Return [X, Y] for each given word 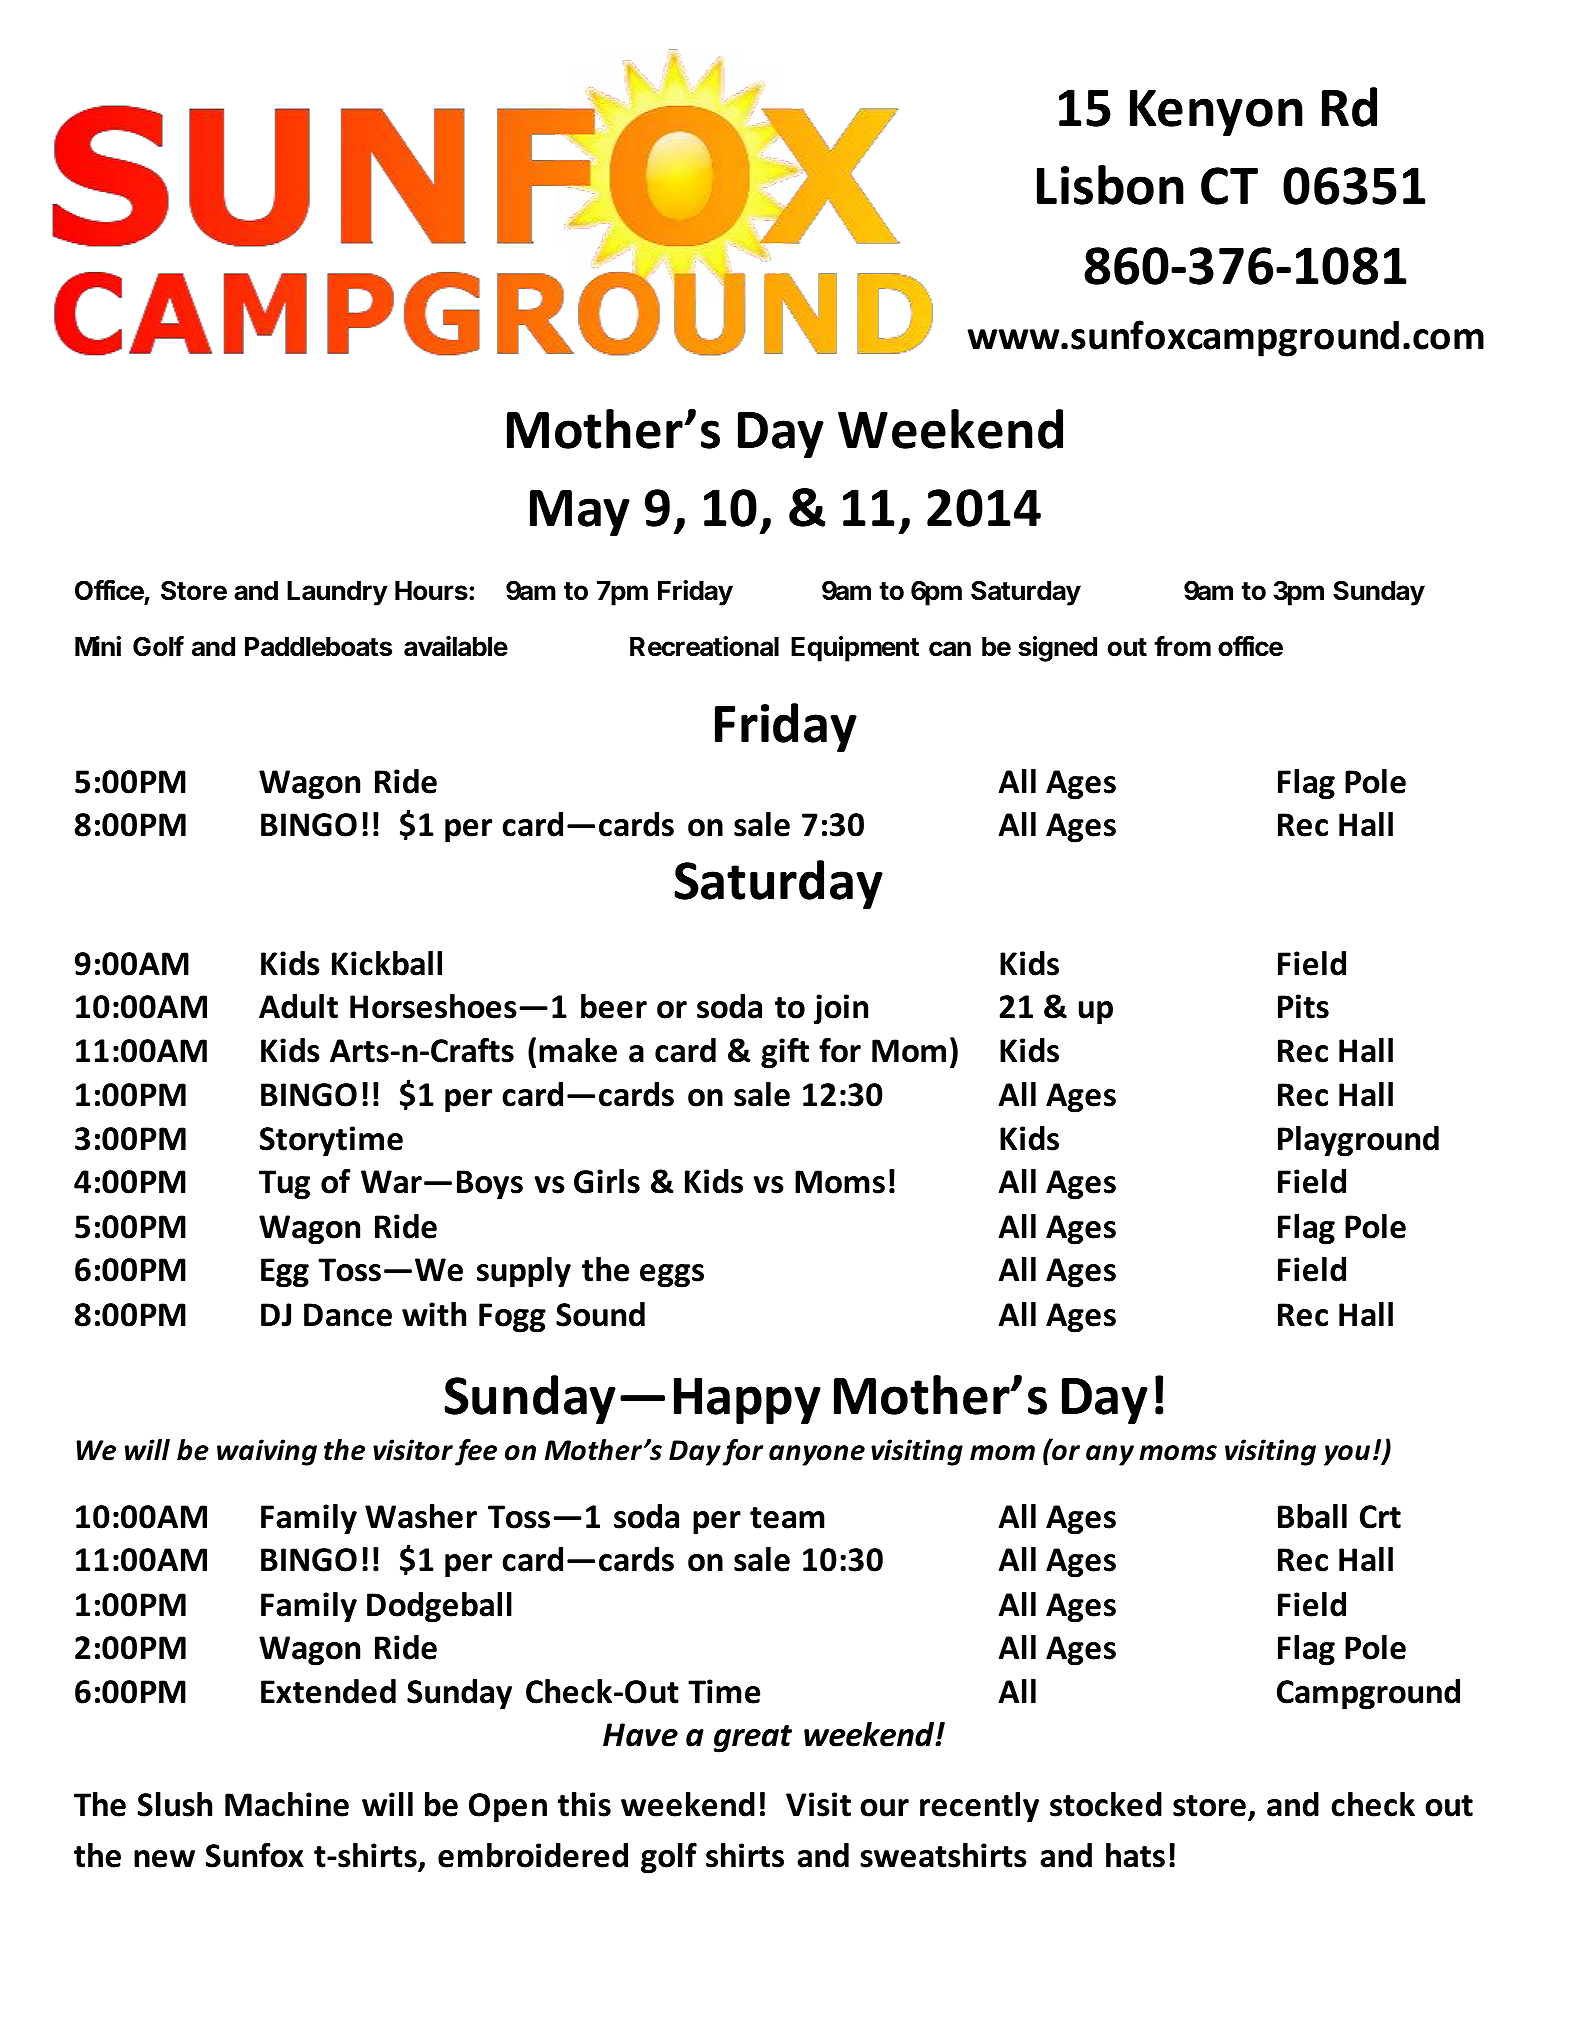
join [841, 1009]
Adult [298, 1006]
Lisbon [1110, 185]
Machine [287, 1804]
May [580, 513]
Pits [1303, 1006]
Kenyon [1216, 112]
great [753, 1739]
